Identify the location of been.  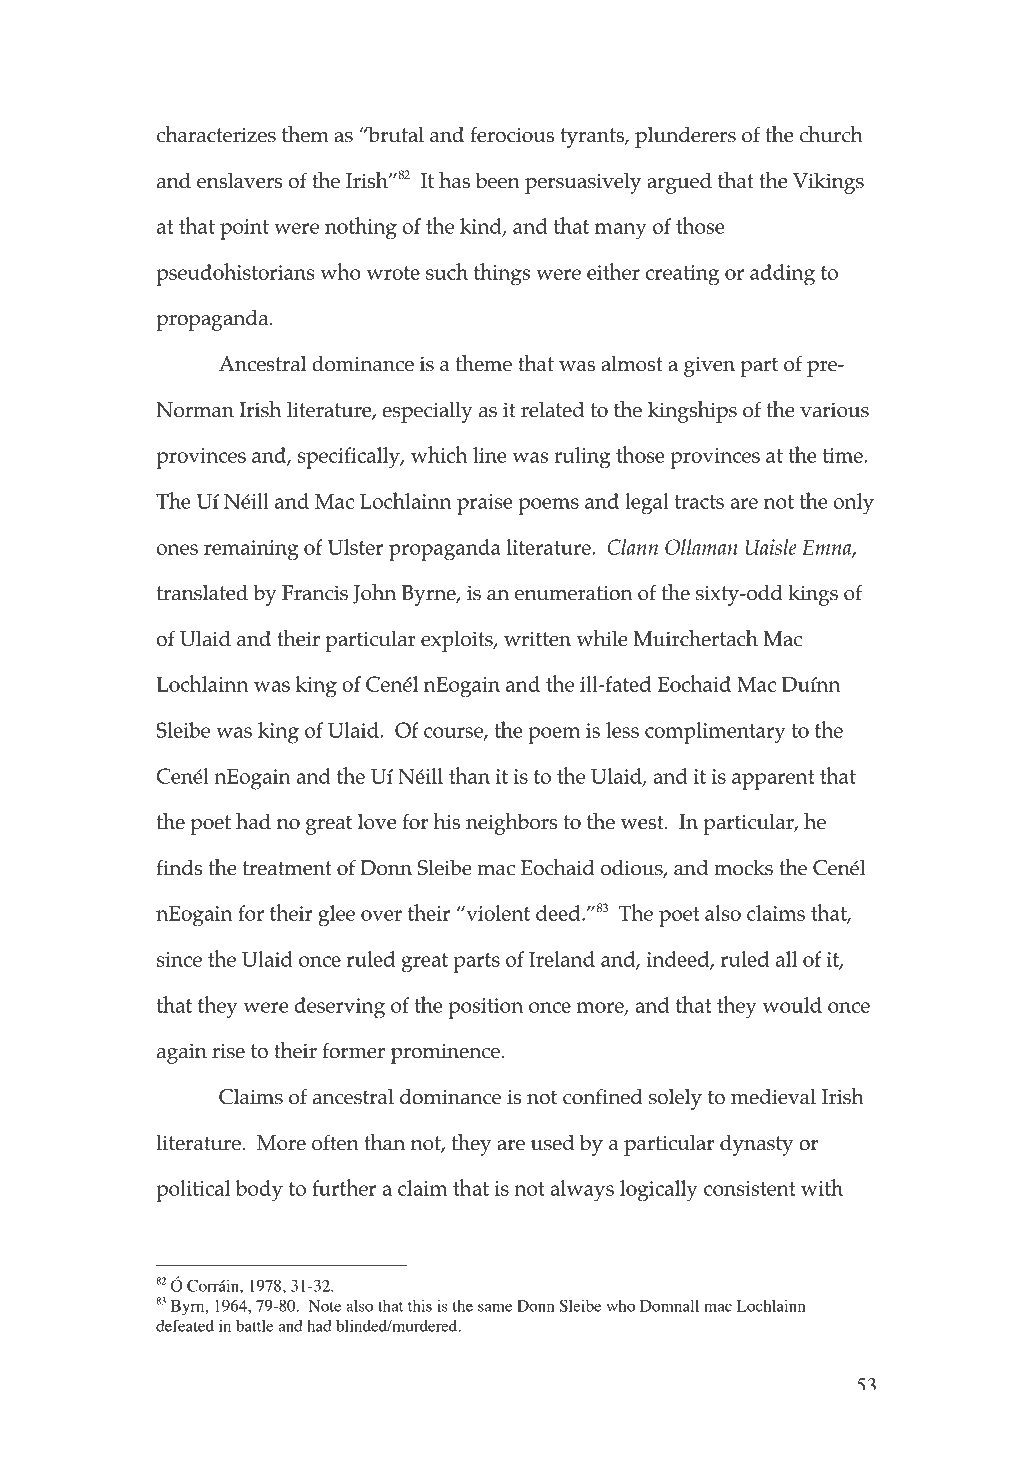
(498, 181).
